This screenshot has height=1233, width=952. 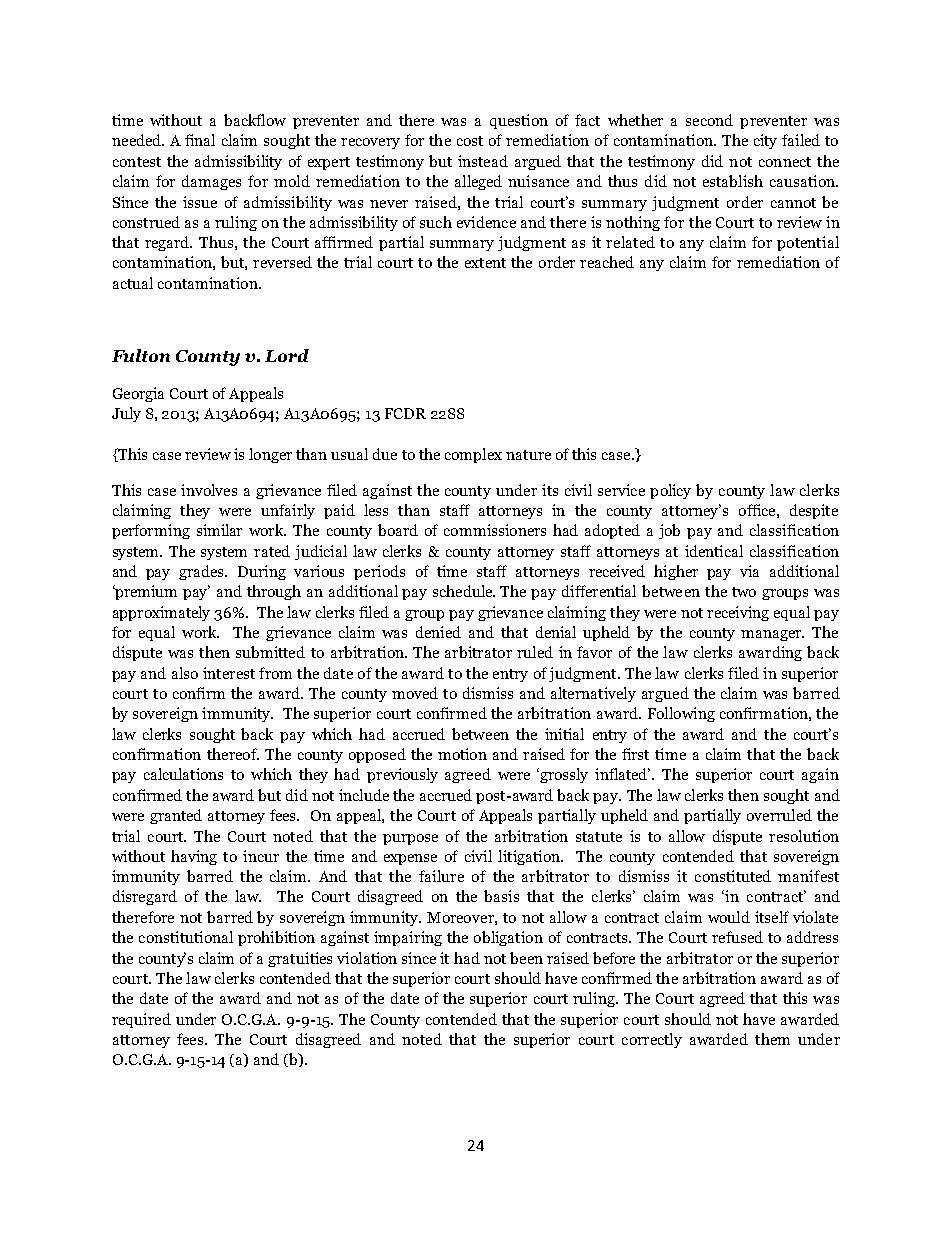 I want to click on city, so click(x=765, y=141).
